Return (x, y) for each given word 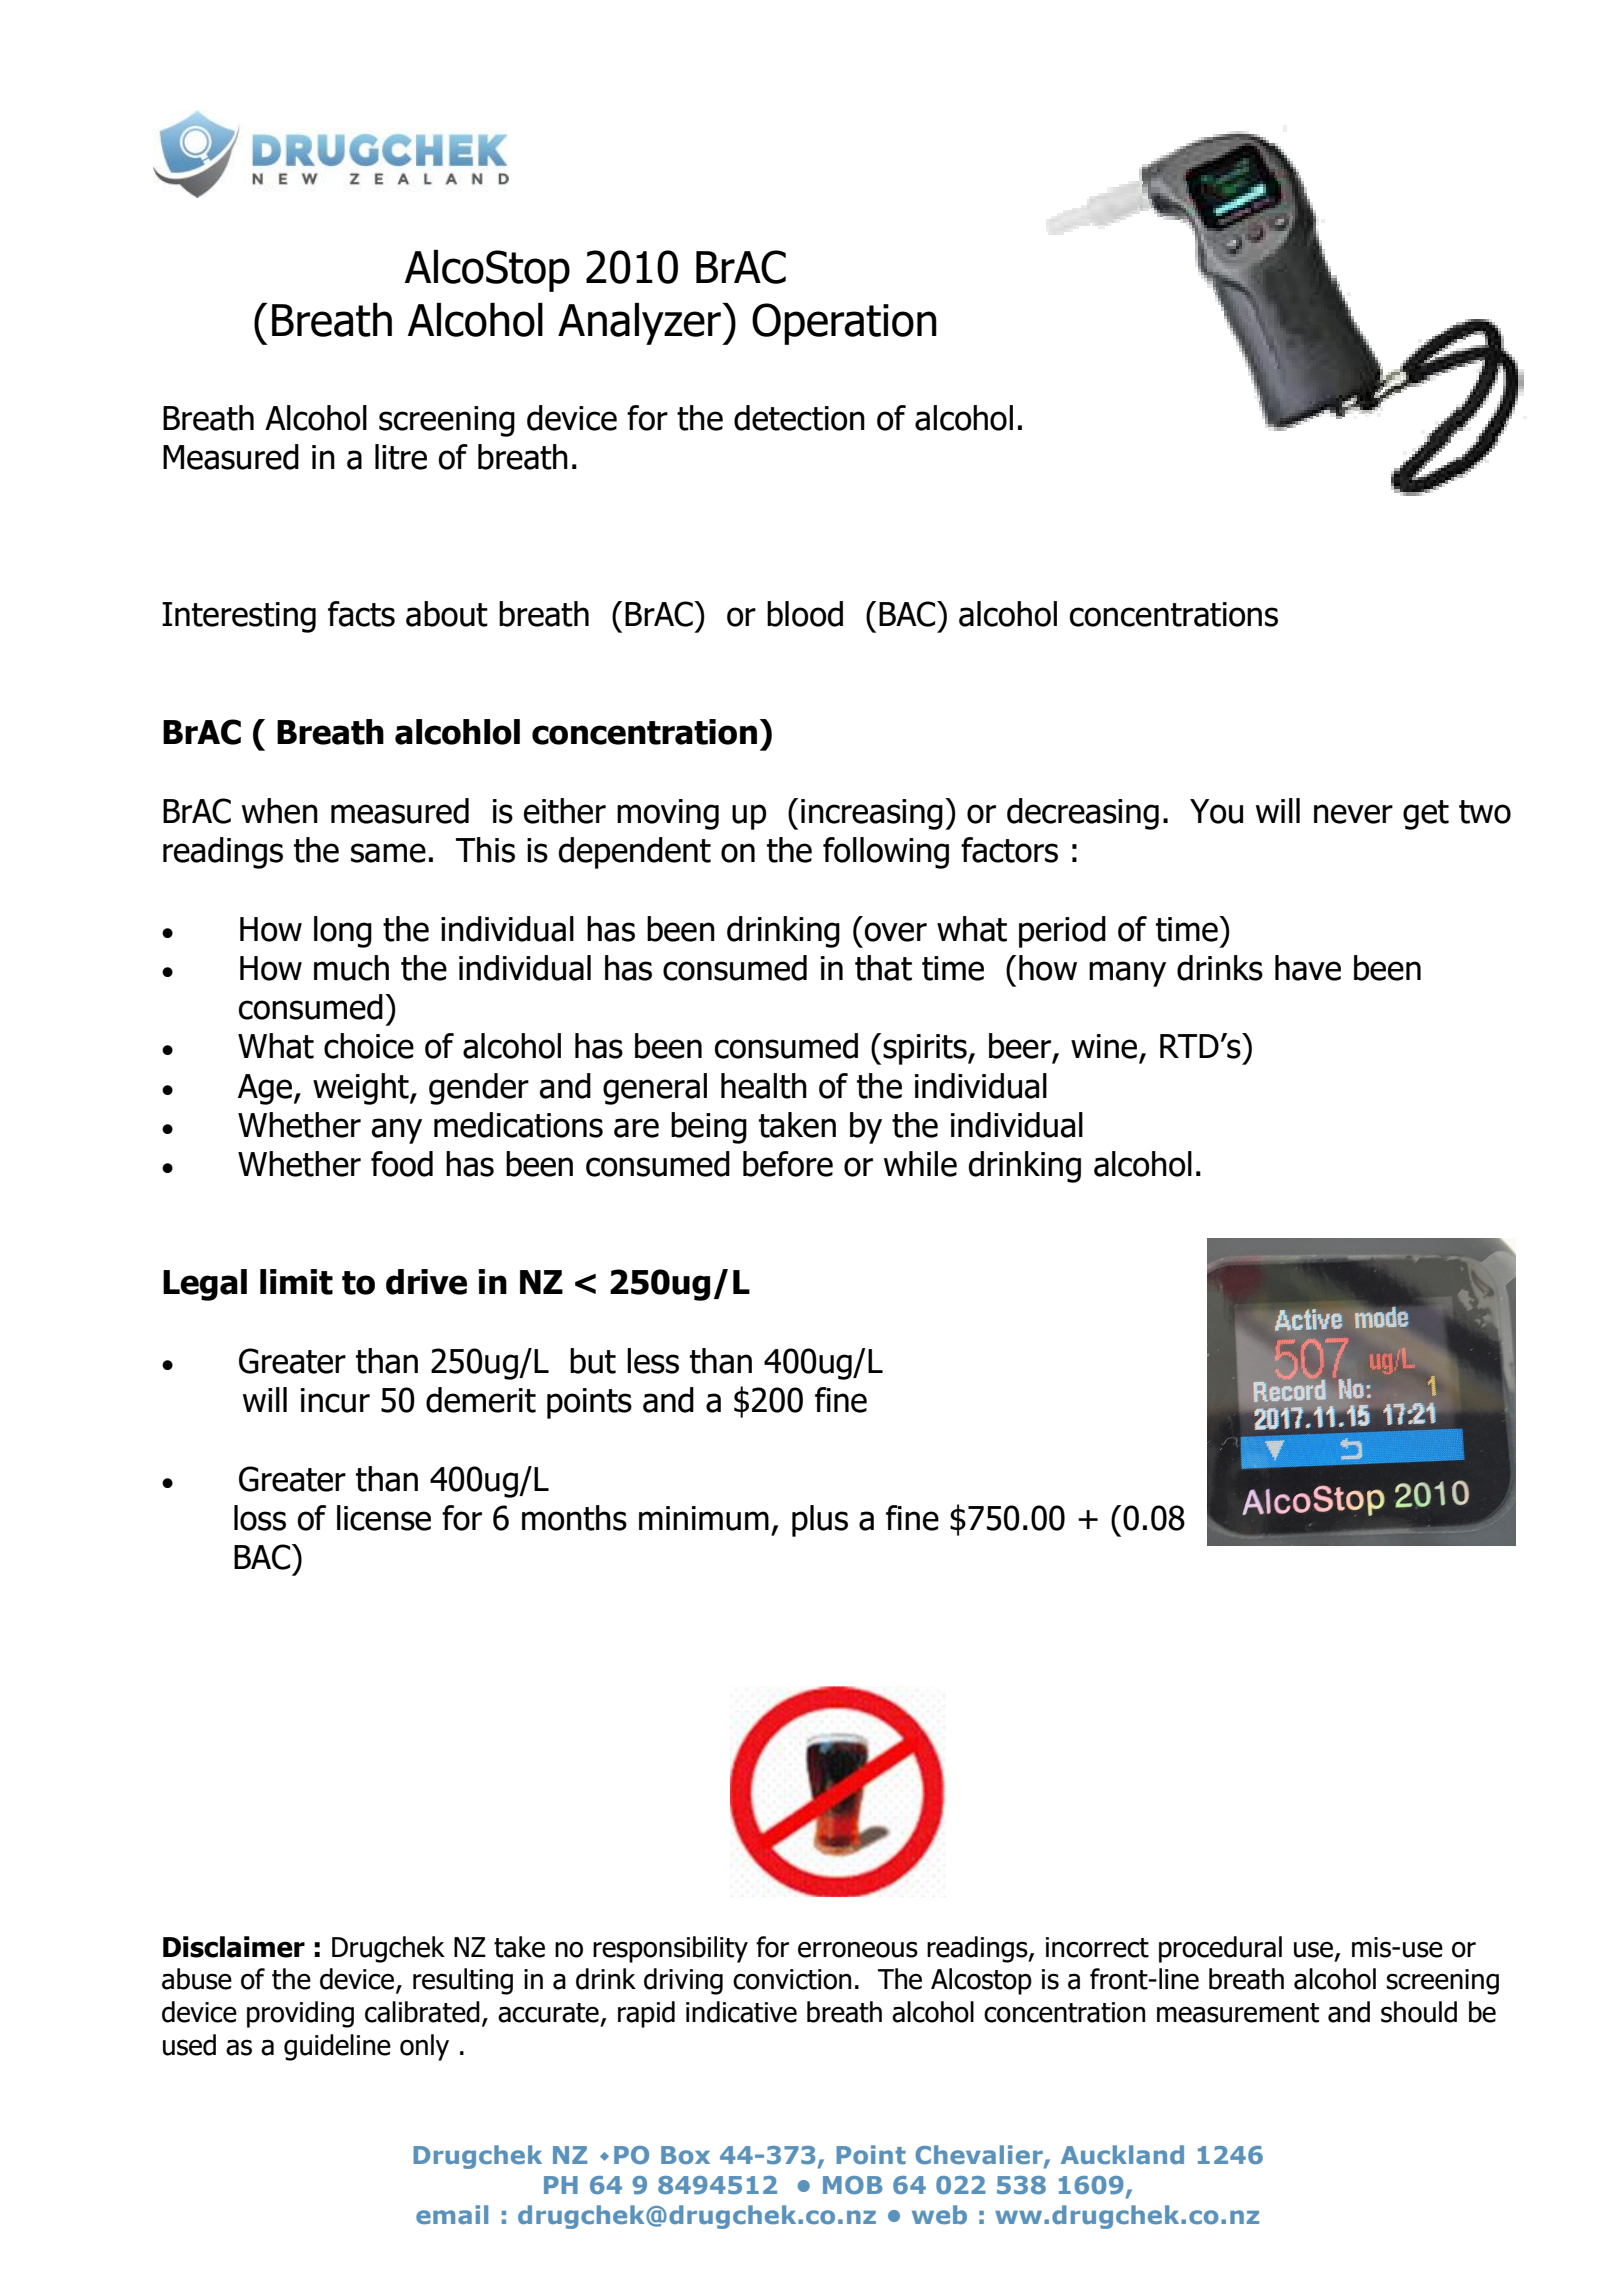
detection (799, 418)
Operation (844, 324)
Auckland (1122, 2154)
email (452, 2214)
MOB (853, 2185)
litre (401, 457)
